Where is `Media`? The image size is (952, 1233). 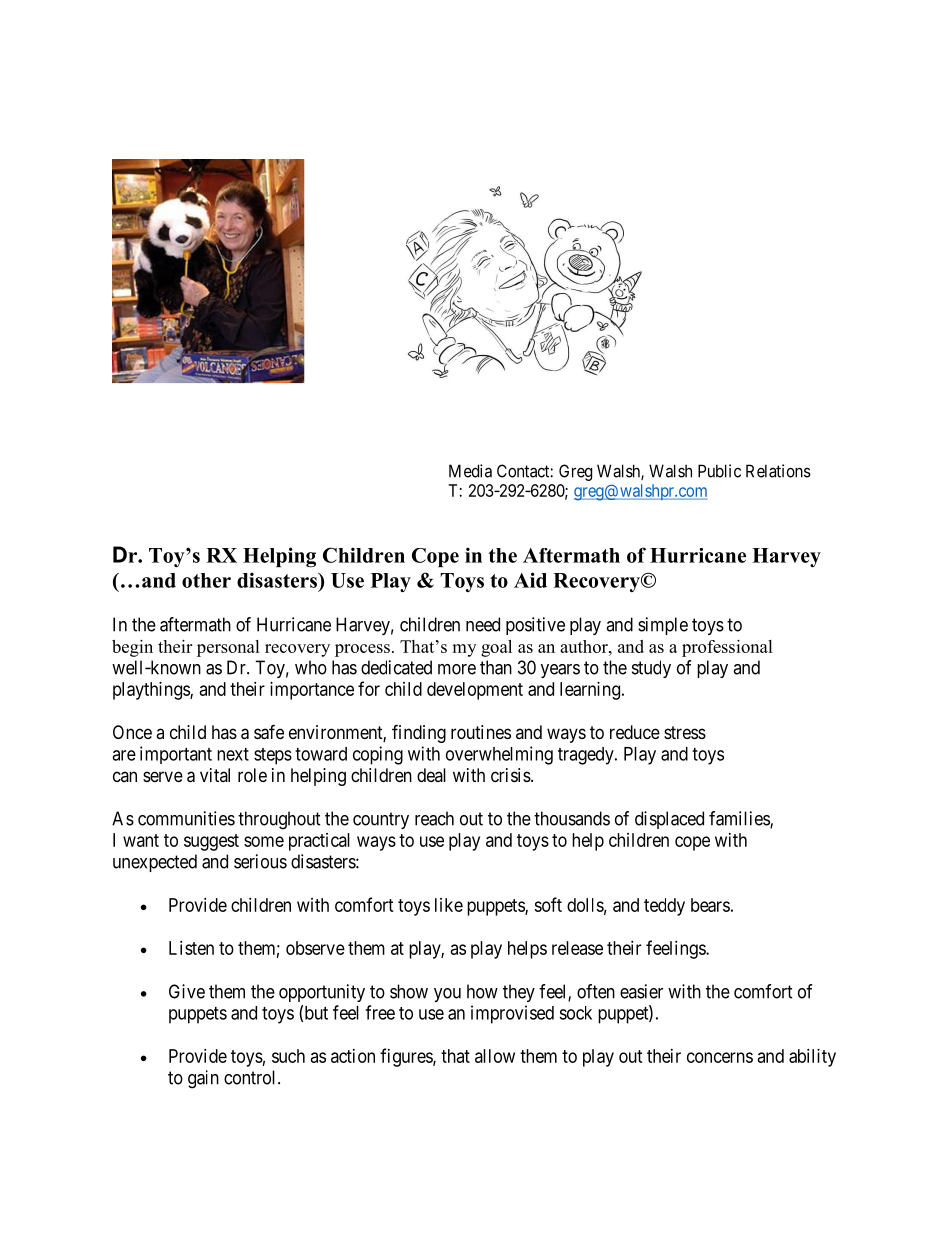
Media is located at coordinates (470, 471).
